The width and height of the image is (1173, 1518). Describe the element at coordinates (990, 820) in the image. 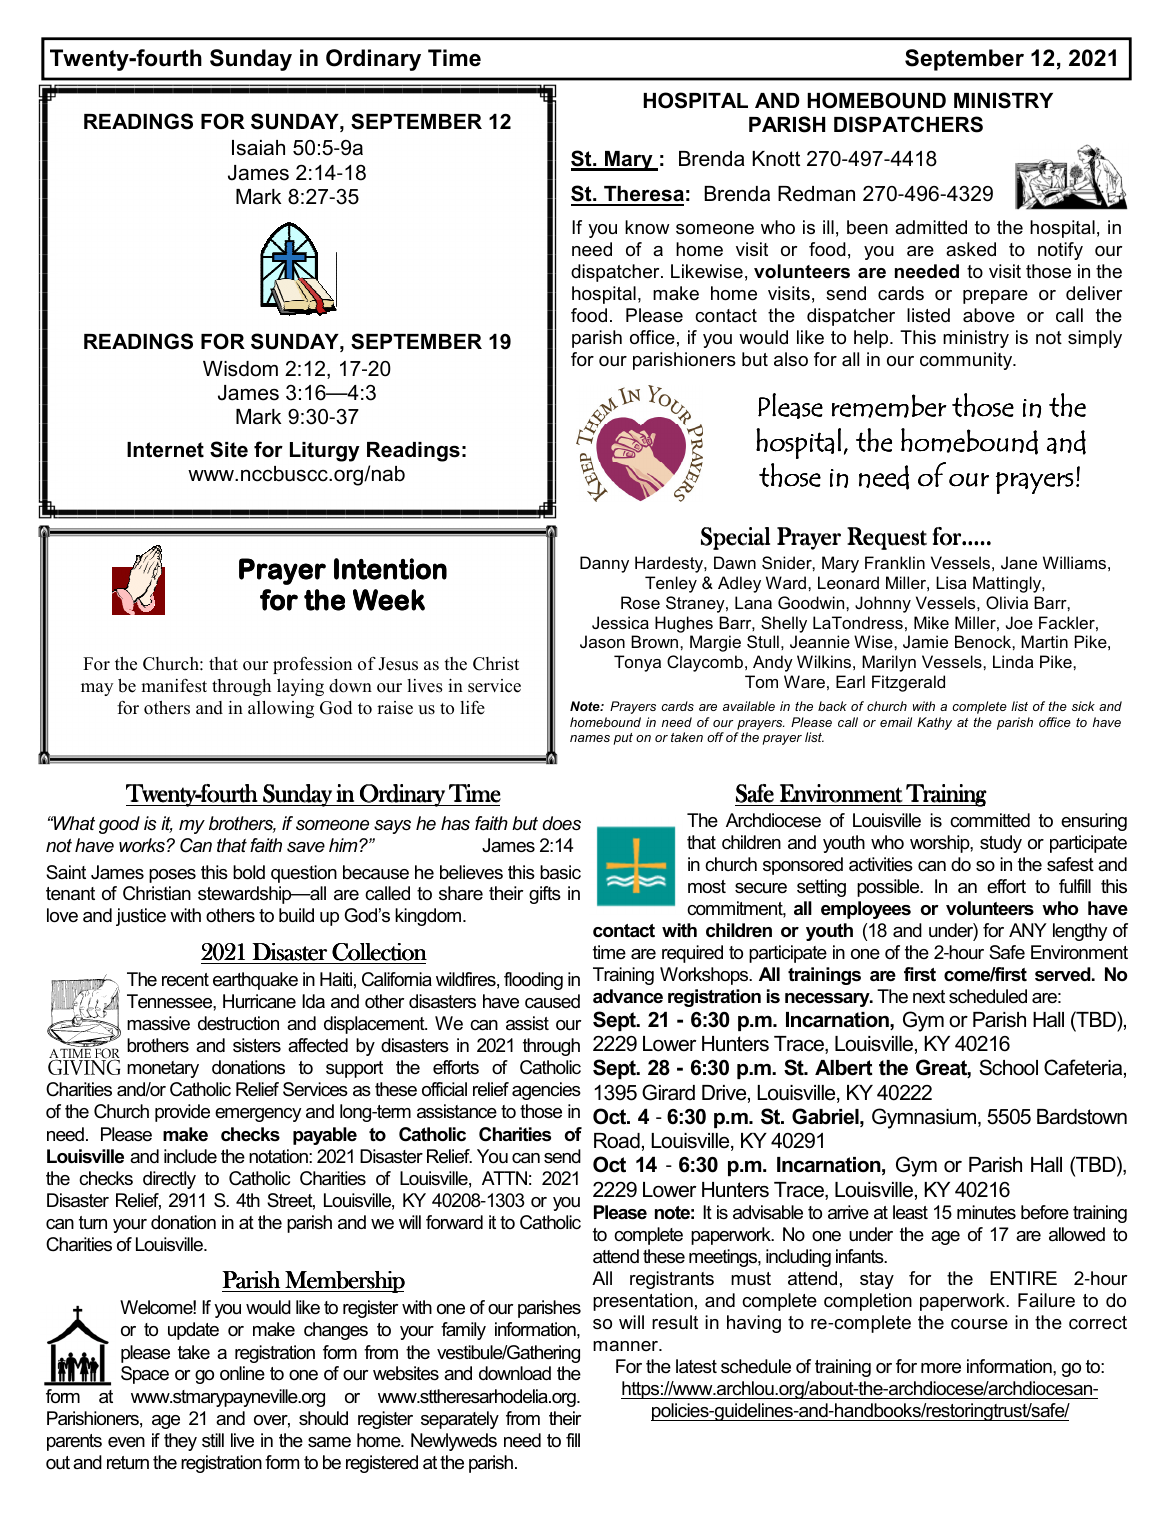

I see `committed` at that location.
